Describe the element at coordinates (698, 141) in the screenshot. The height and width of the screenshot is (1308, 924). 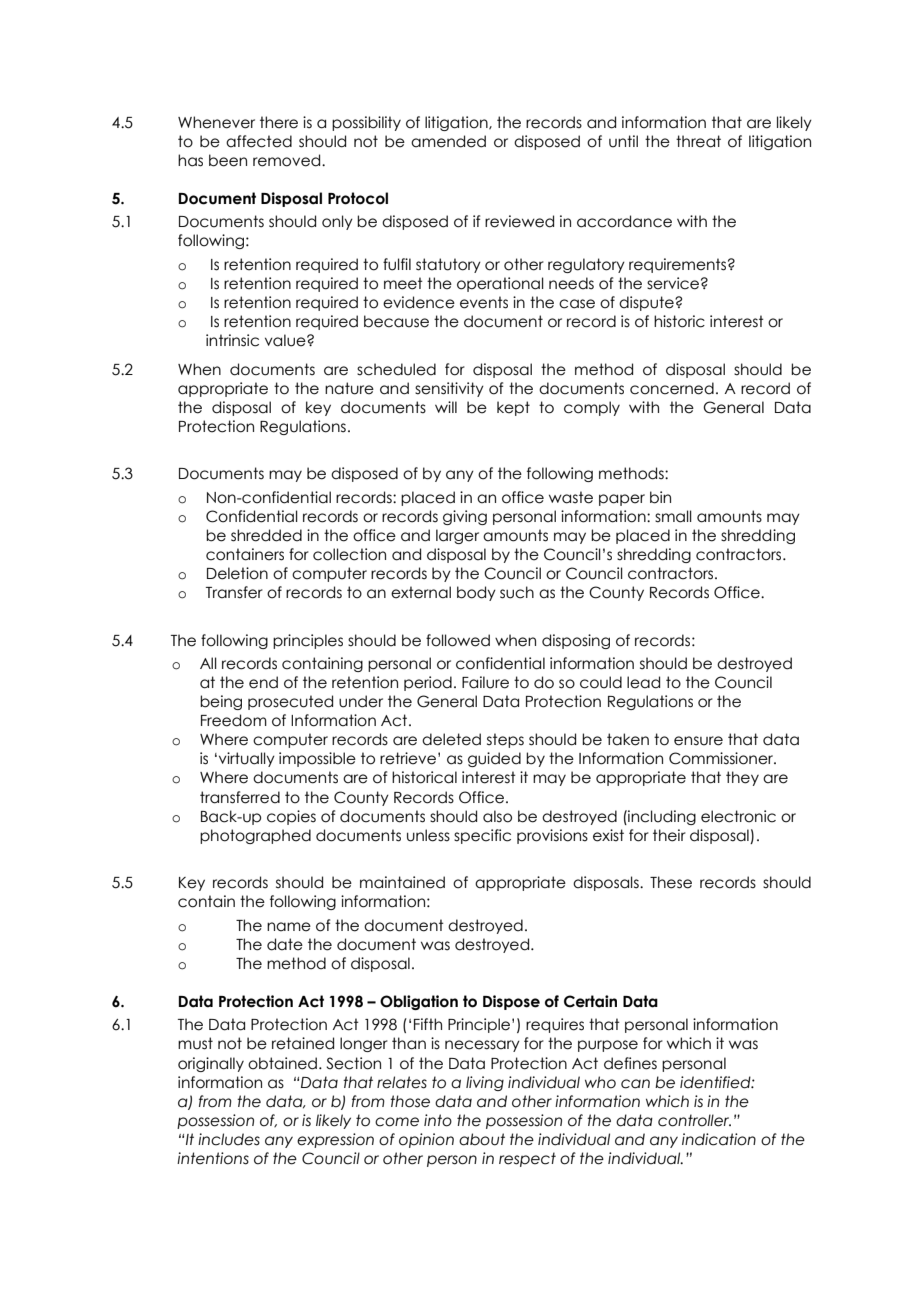
I see `threat` at that location.
